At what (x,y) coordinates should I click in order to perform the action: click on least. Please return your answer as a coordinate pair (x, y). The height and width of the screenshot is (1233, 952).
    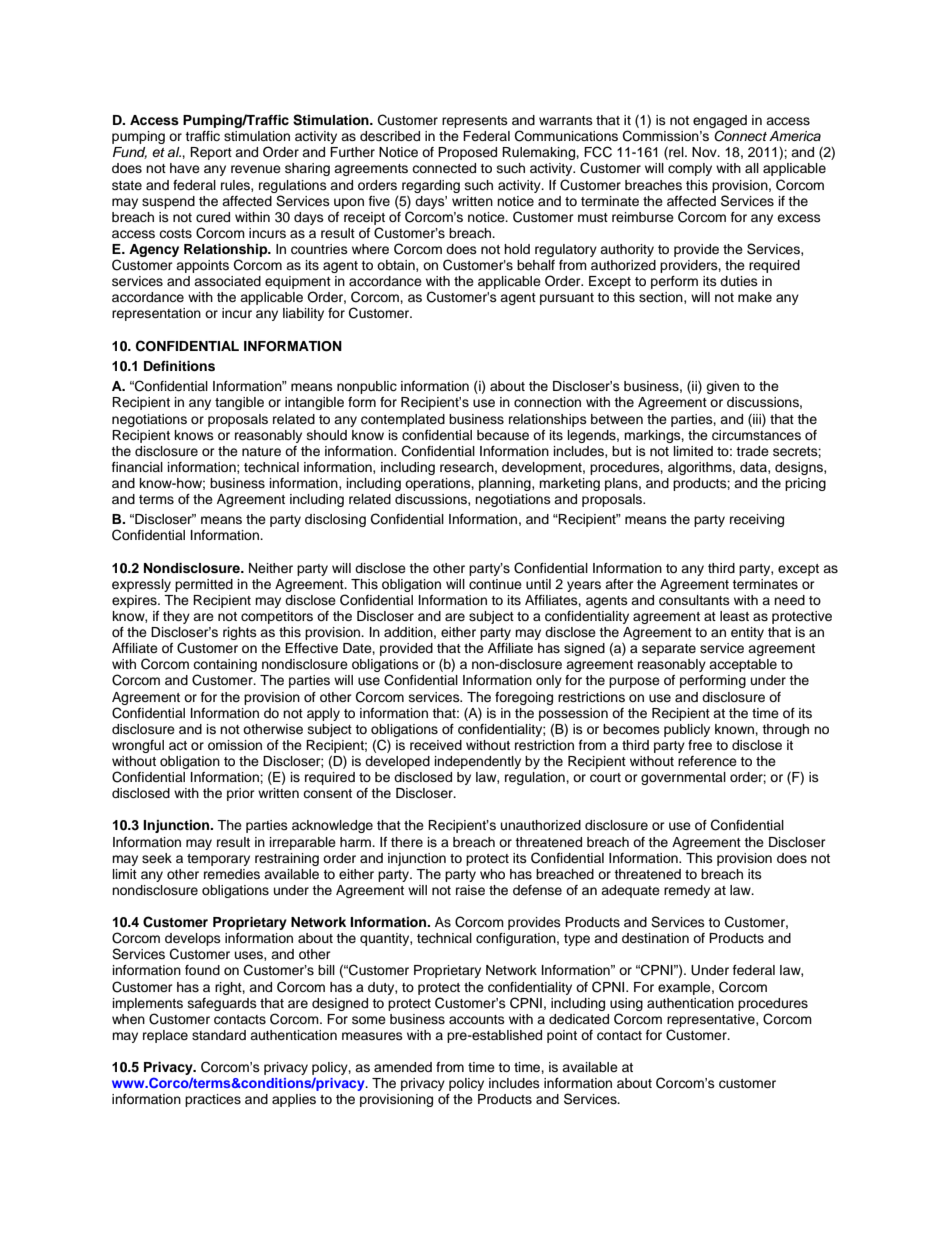
    Looking at the image, I should click on (734, 616).
